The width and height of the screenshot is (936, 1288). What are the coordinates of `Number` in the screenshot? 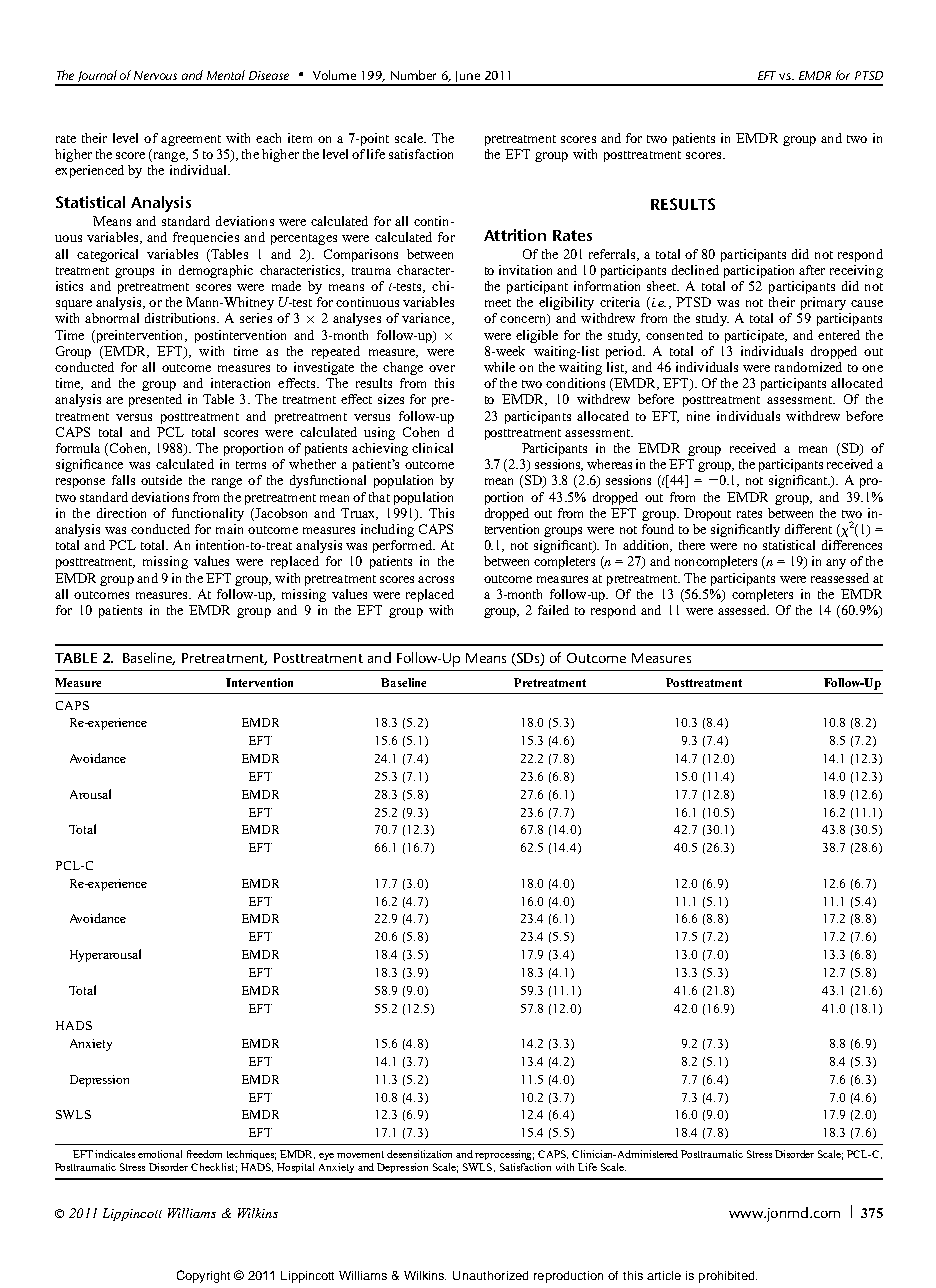 It's located at (413, 75).
